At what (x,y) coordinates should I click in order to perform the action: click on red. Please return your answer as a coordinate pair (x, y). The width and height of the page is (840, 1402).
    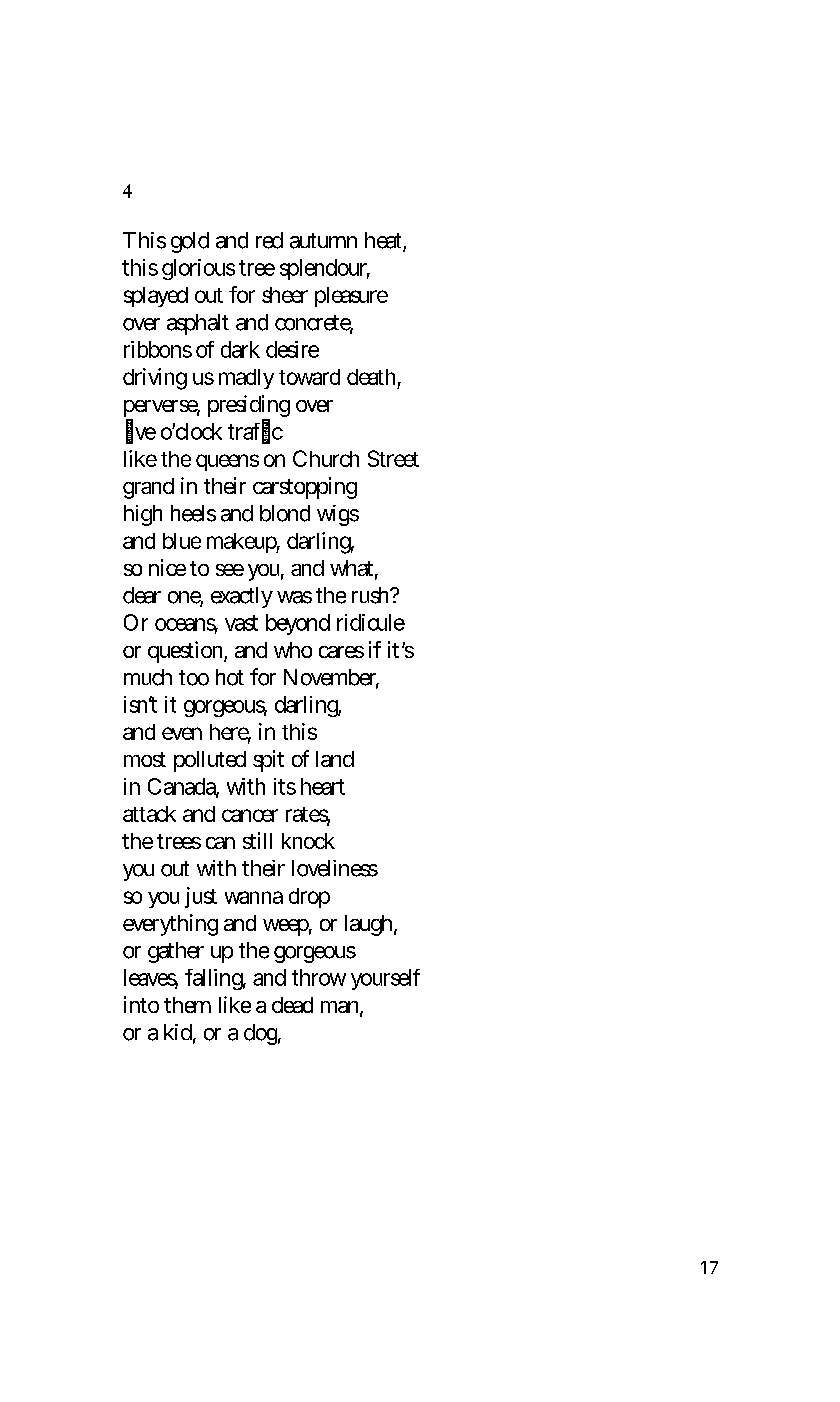
    Looking at the image, I should click on (269, 240).
